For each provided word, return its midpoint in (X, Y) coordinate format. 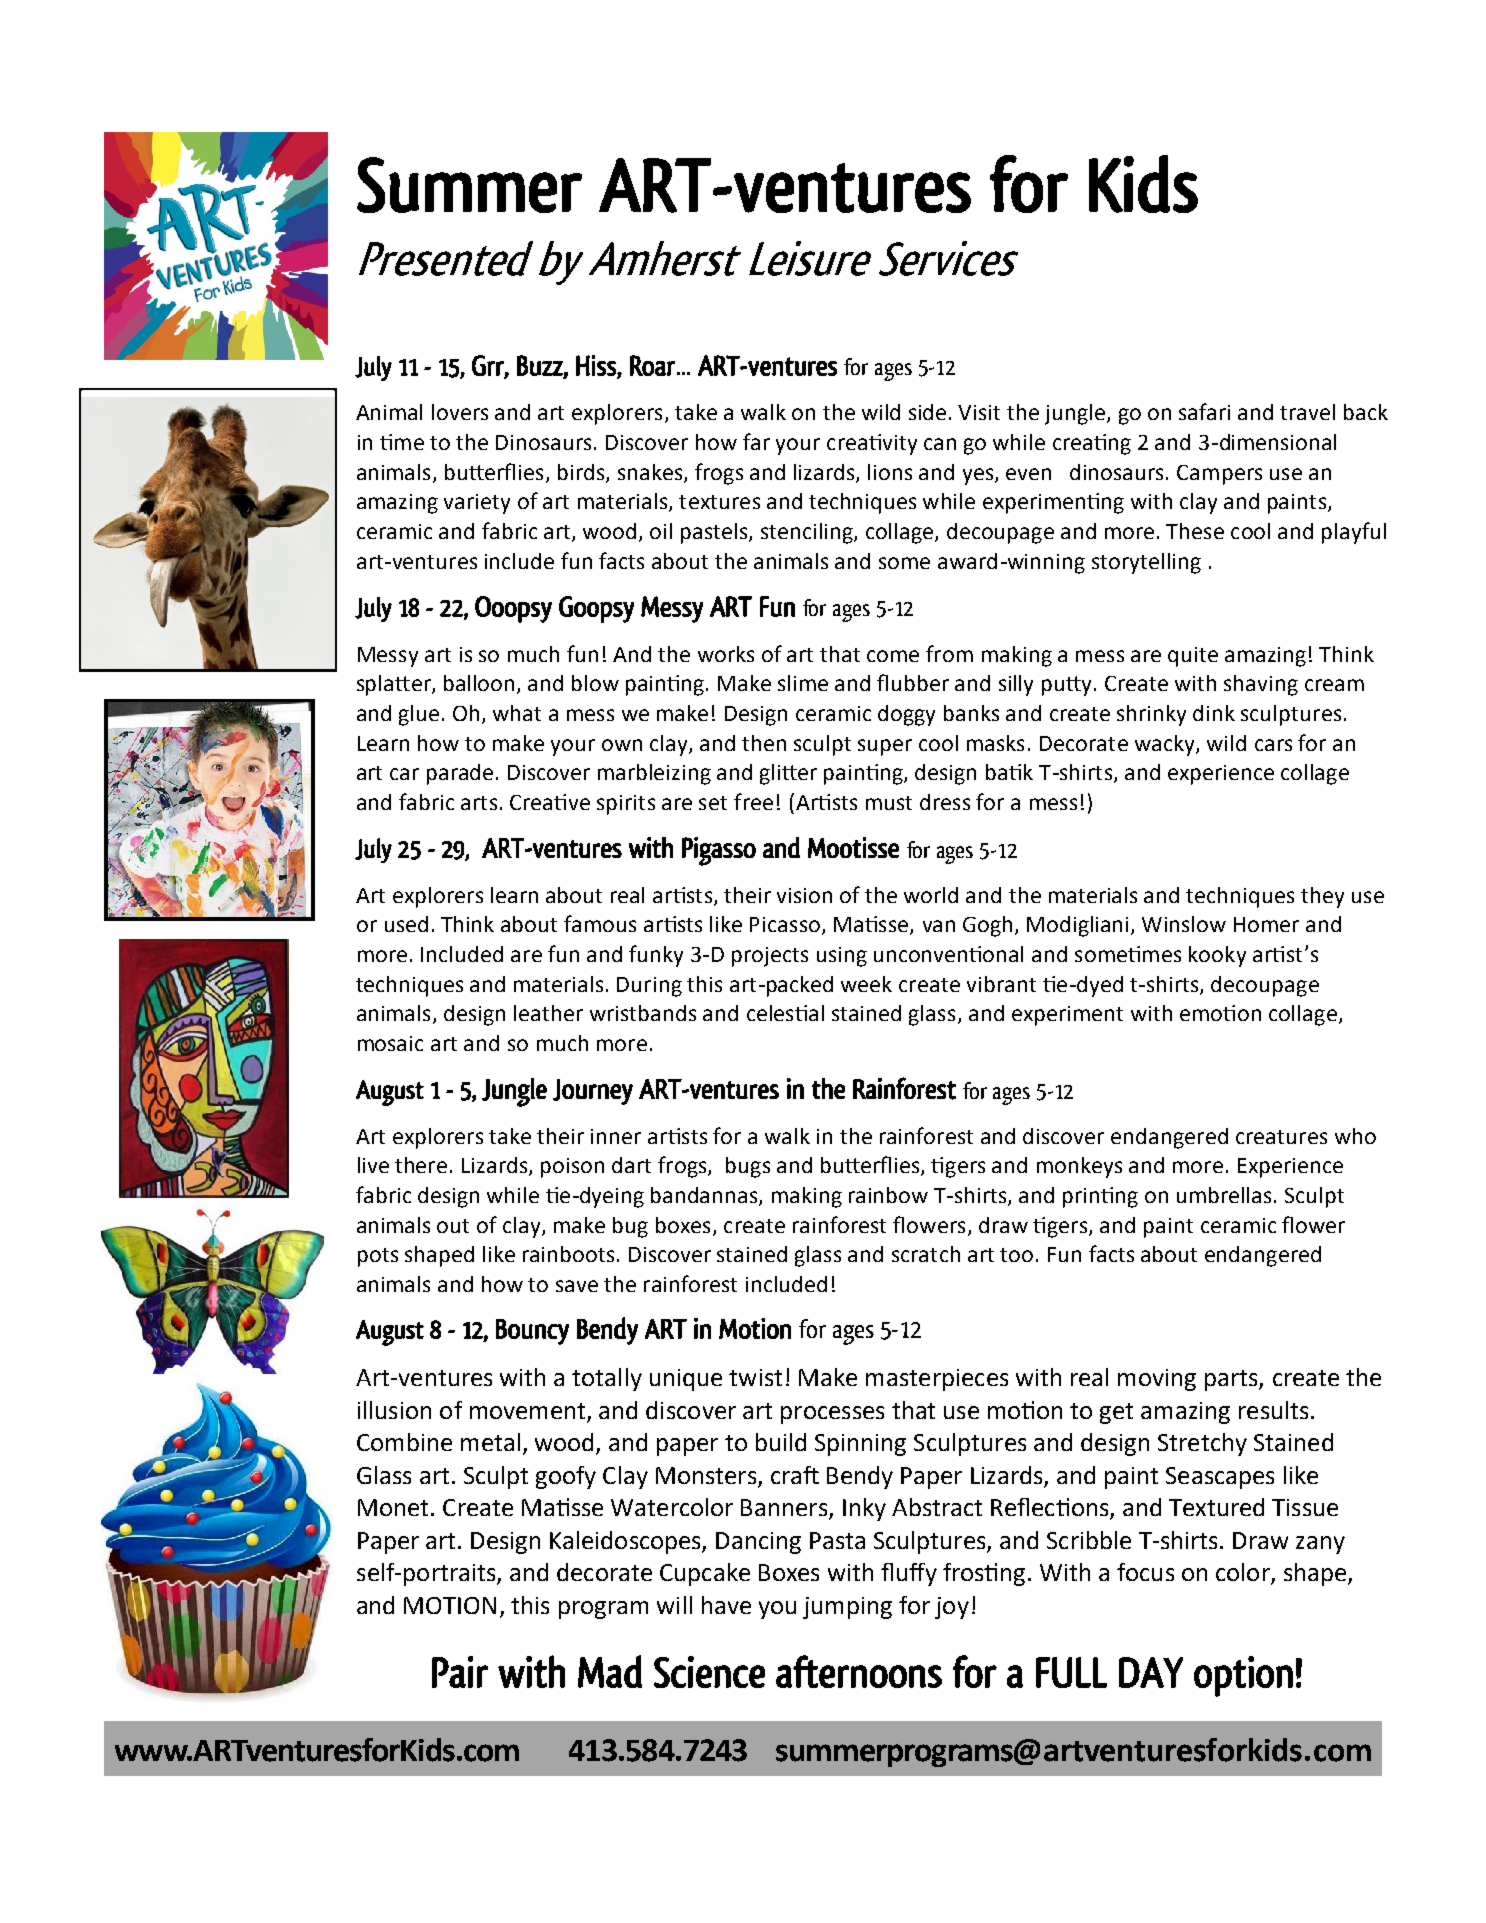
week (866, 984)
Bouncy (532, 1332)
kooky (1217, 956)
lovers (460, 412)
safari (1204, 411)
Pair (460, 1672)
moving (1157, 1380)
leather (548, 1013)
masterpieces (937, 1380)
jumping (847, 1608)
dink (1214, 713)
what (517, 713)
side (927, 412)
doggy (906, 715)
